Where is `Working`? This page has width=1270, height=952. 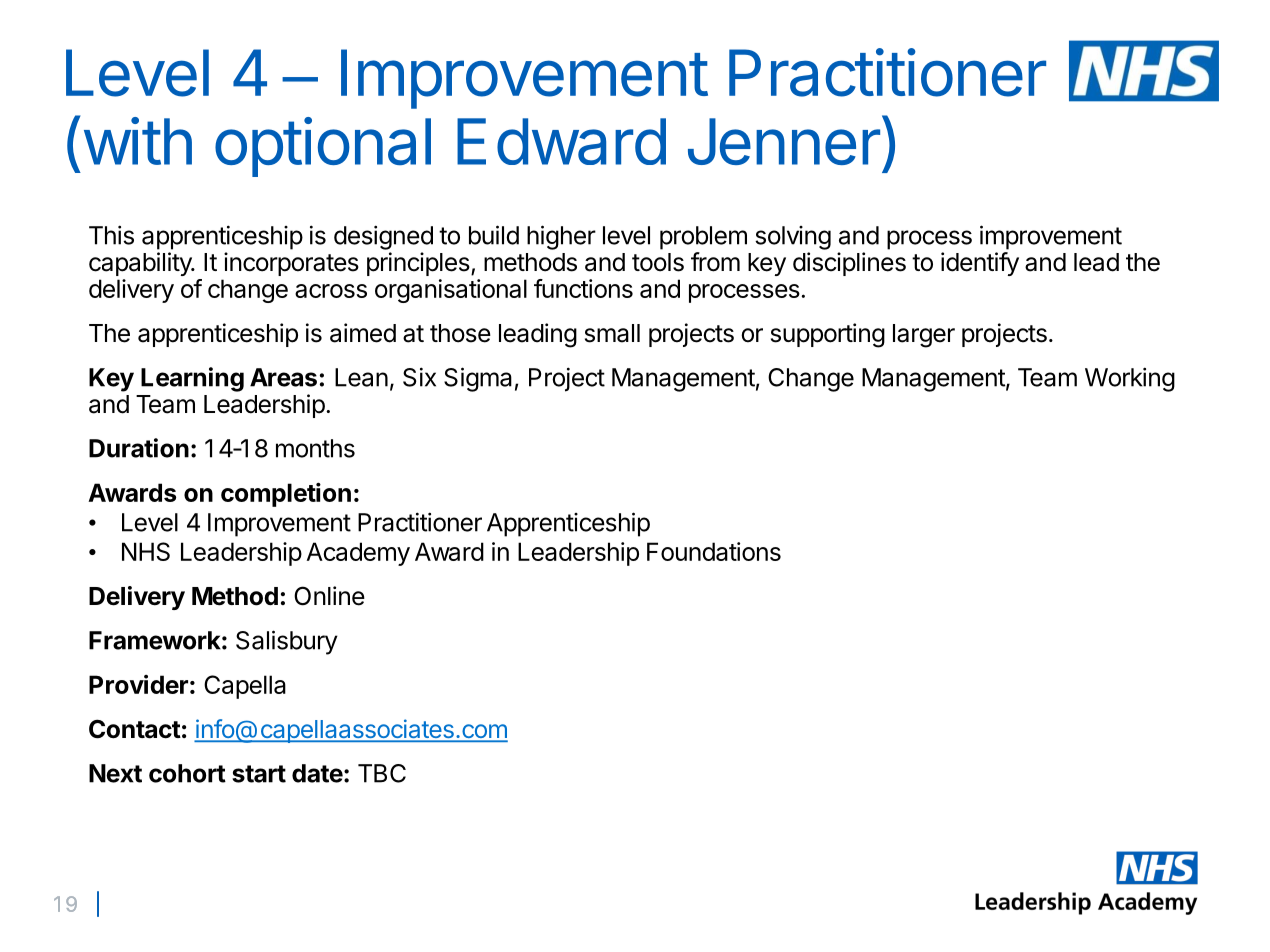
Working is located at coordinates (1130, 379).
